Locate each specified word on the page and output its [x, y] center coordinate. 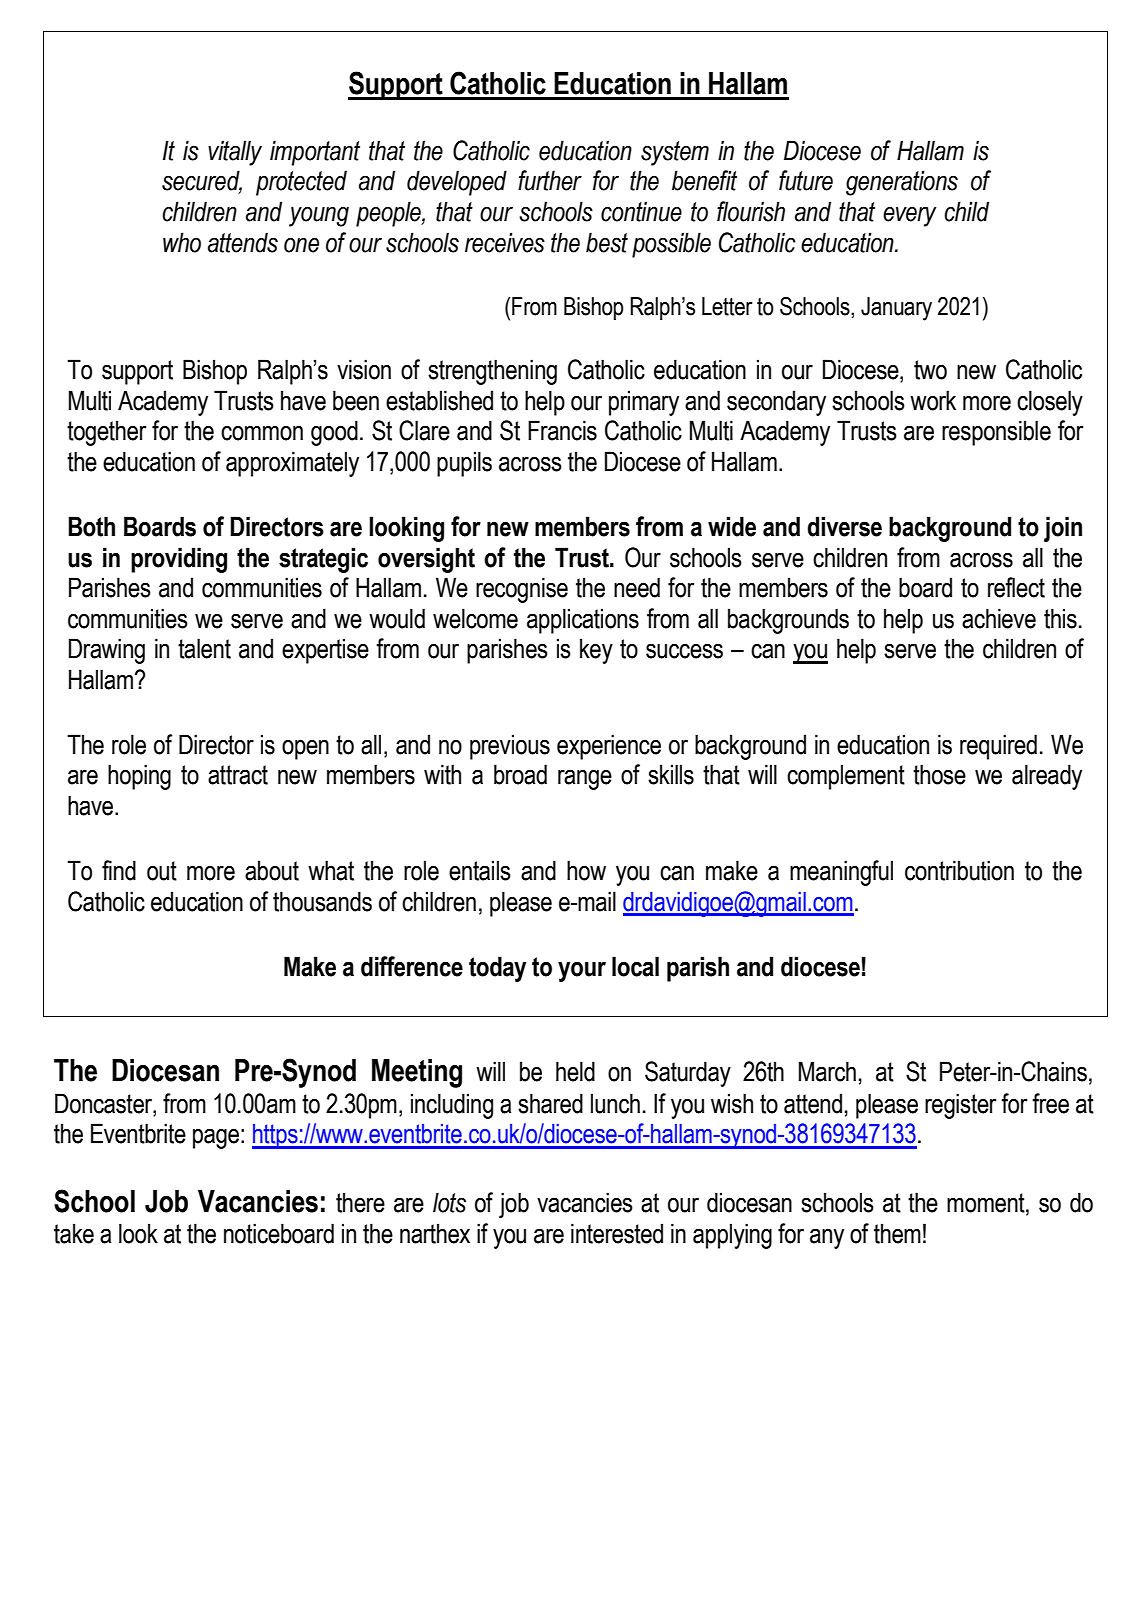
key [596, 651]
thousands [322, 901]
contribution [959, 870]
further [550, 180]
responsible [996, 433]
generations [902, 183]
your [582, 972]
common [262, 433]
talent [204, 648]
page [216, 1138]
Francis [562, 430]
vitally [235, 153]
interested [617, 1233]
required [998, 747]
